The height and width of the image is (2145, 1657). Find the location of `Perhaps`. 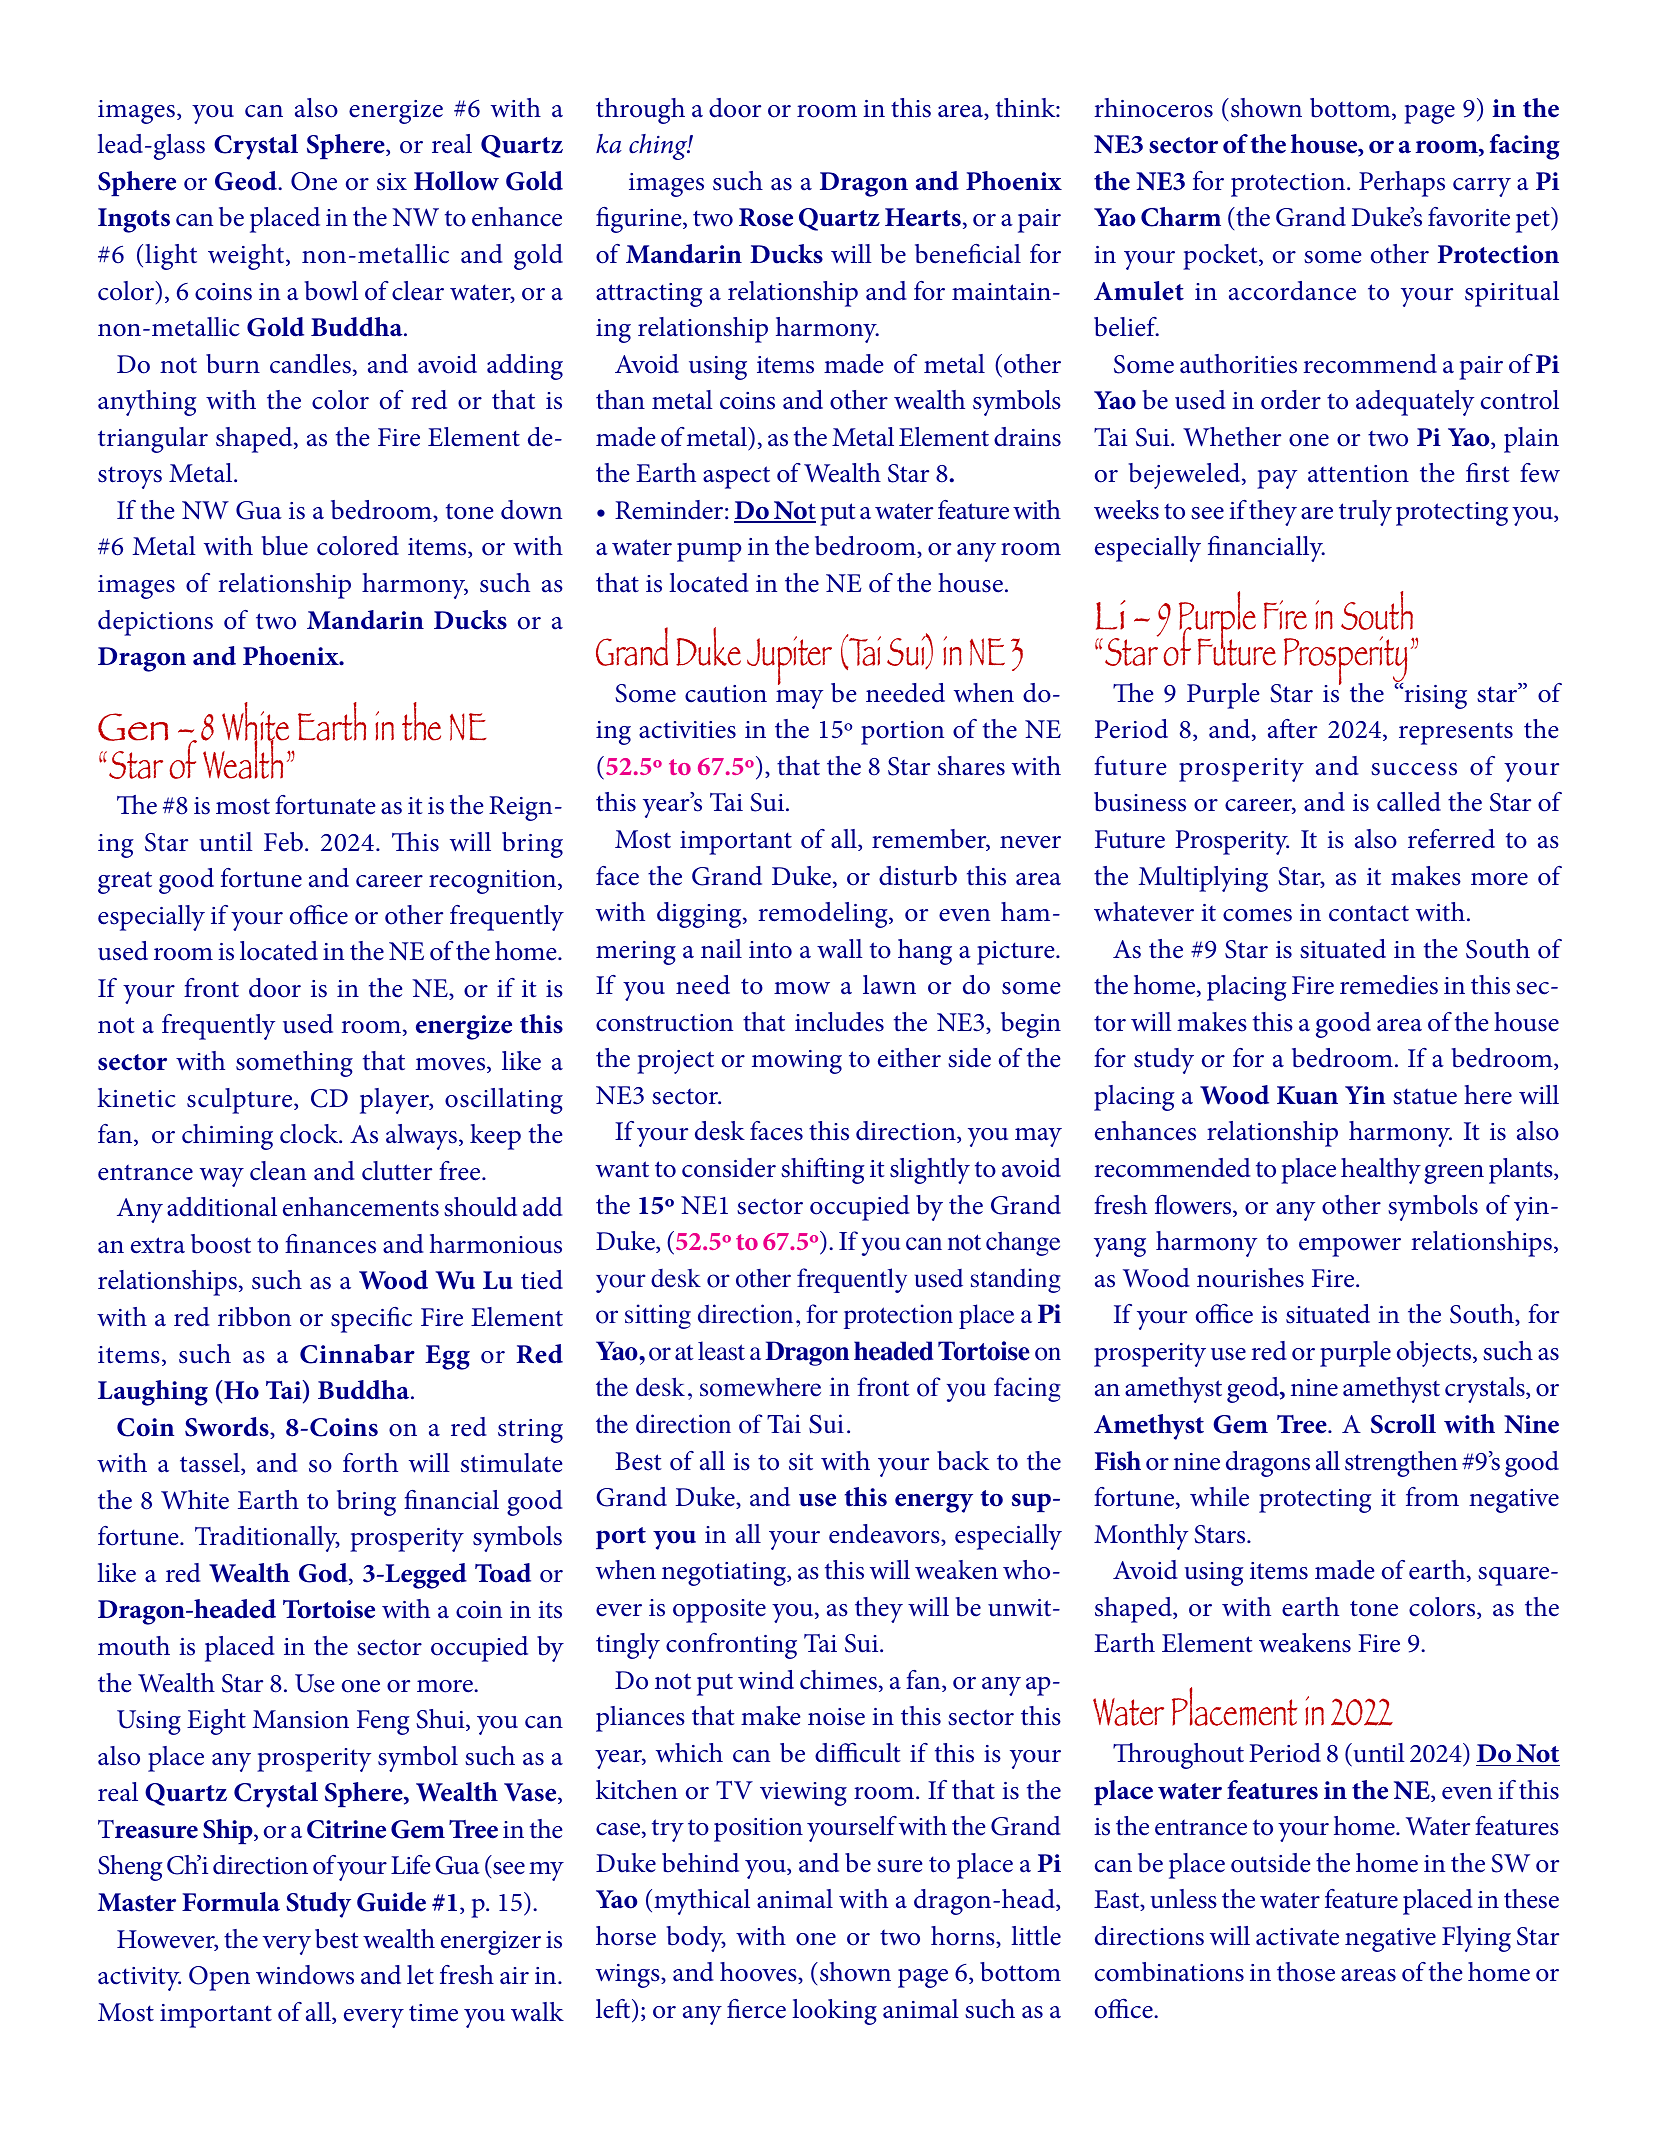

Perhaps is located at coordinates (1402, 184).
